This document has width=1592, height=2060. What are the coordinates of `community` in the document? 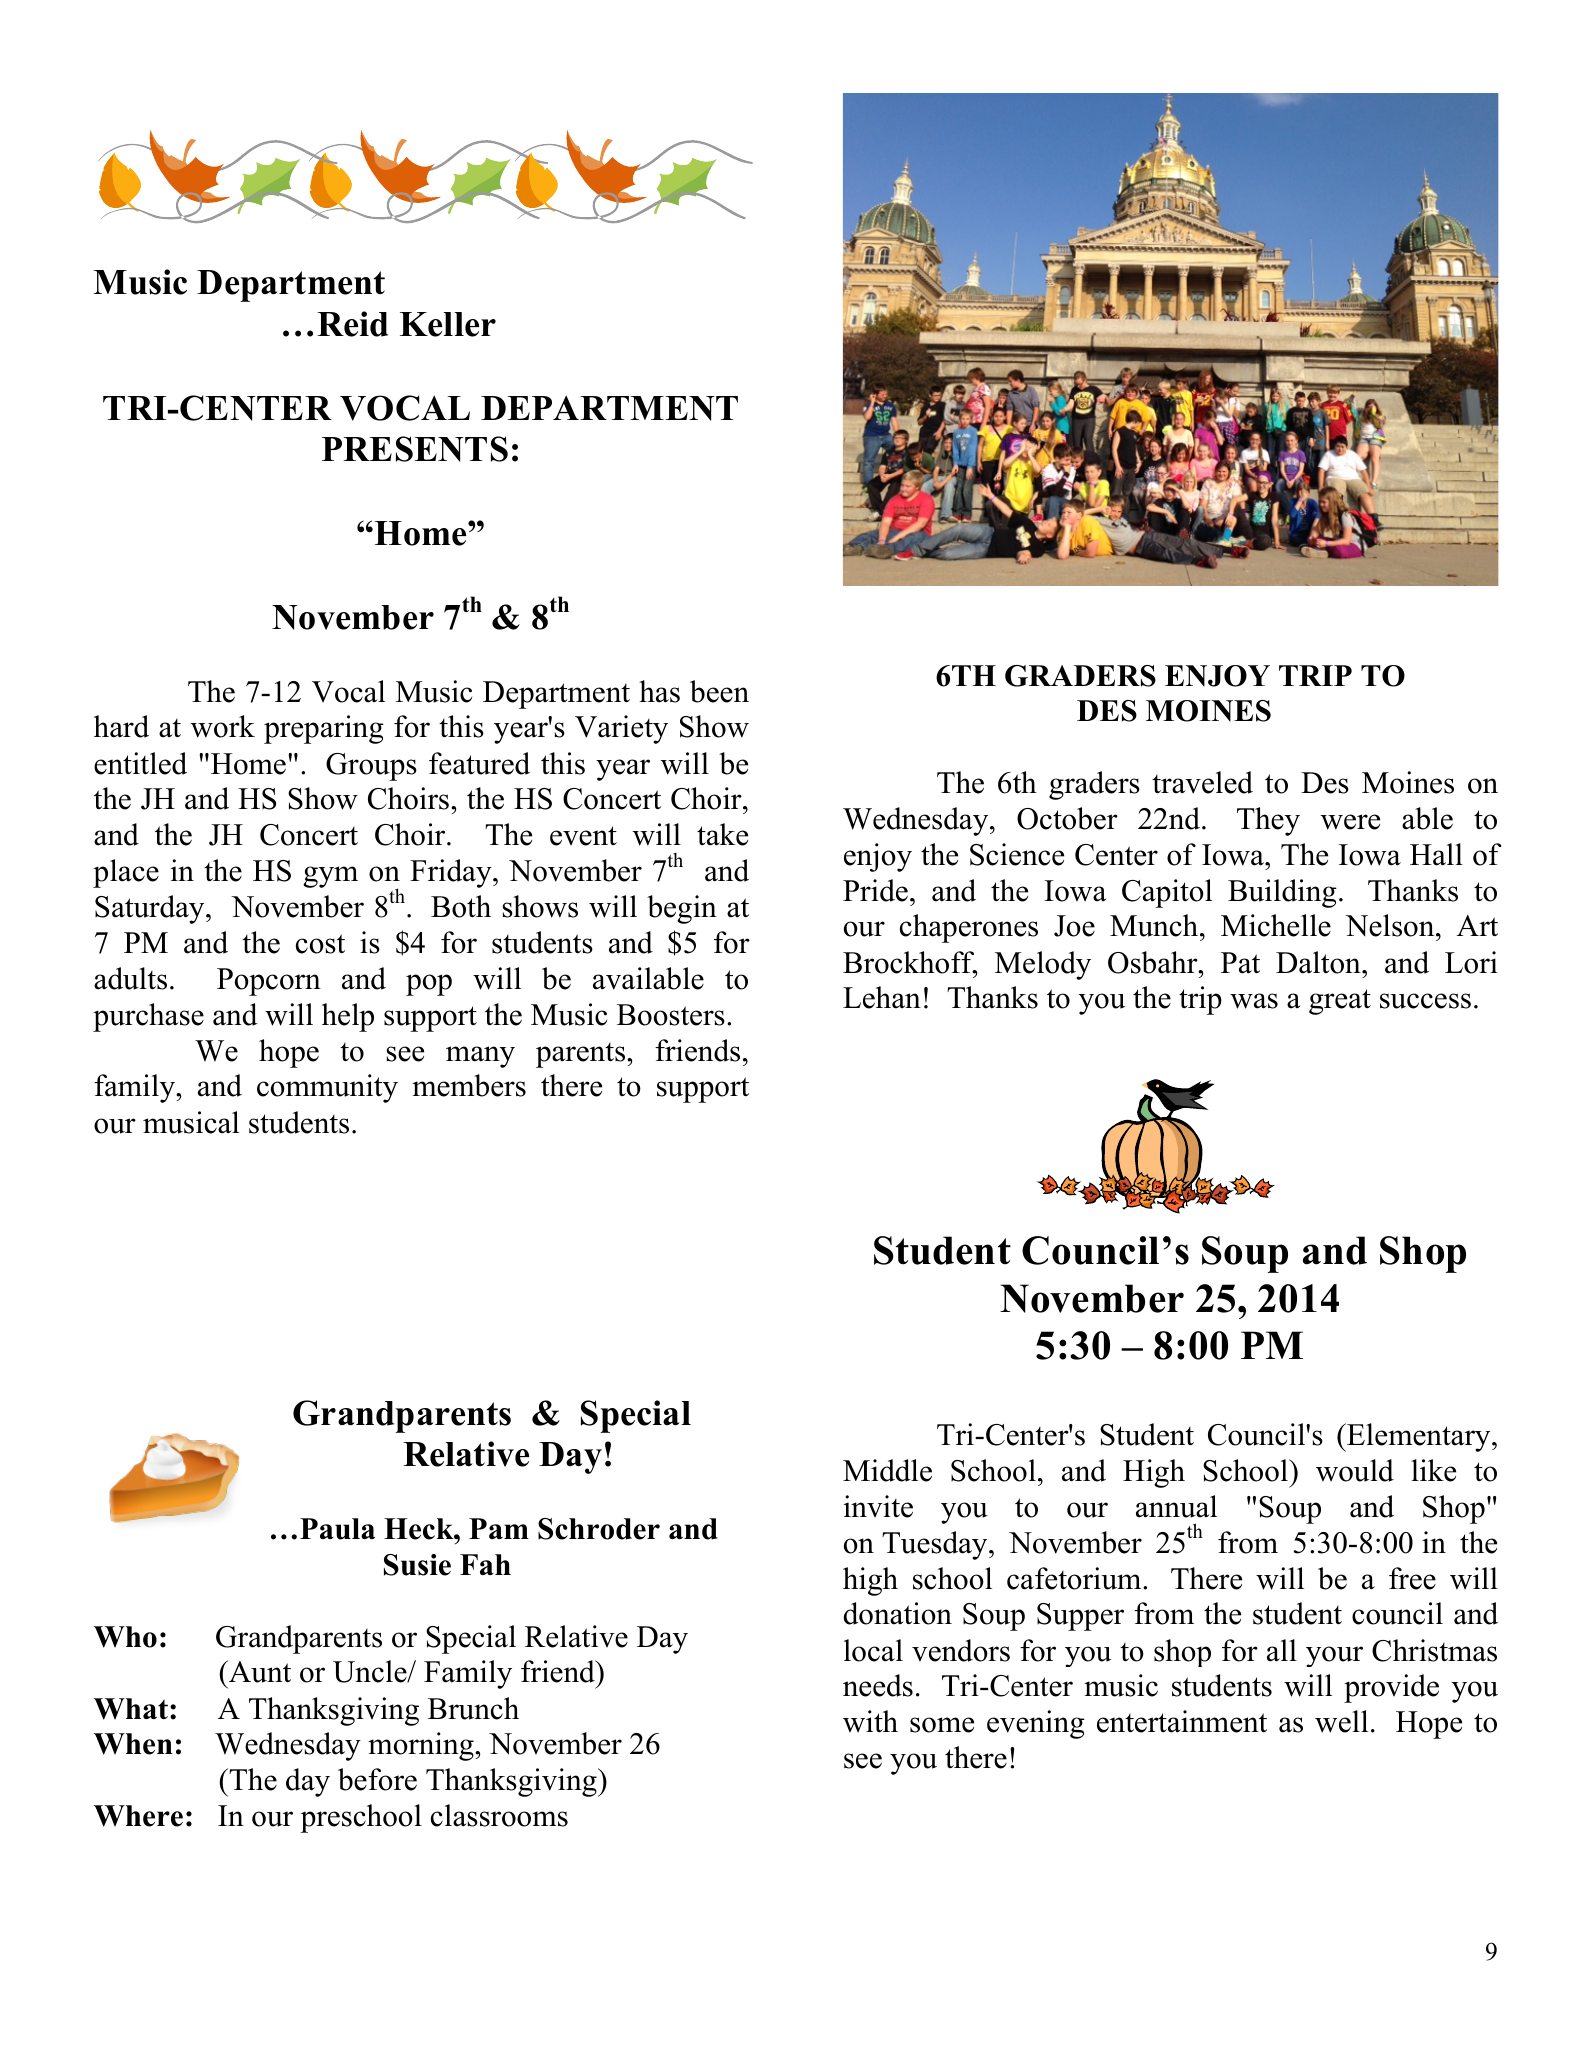 It's located at (327, 1088).
